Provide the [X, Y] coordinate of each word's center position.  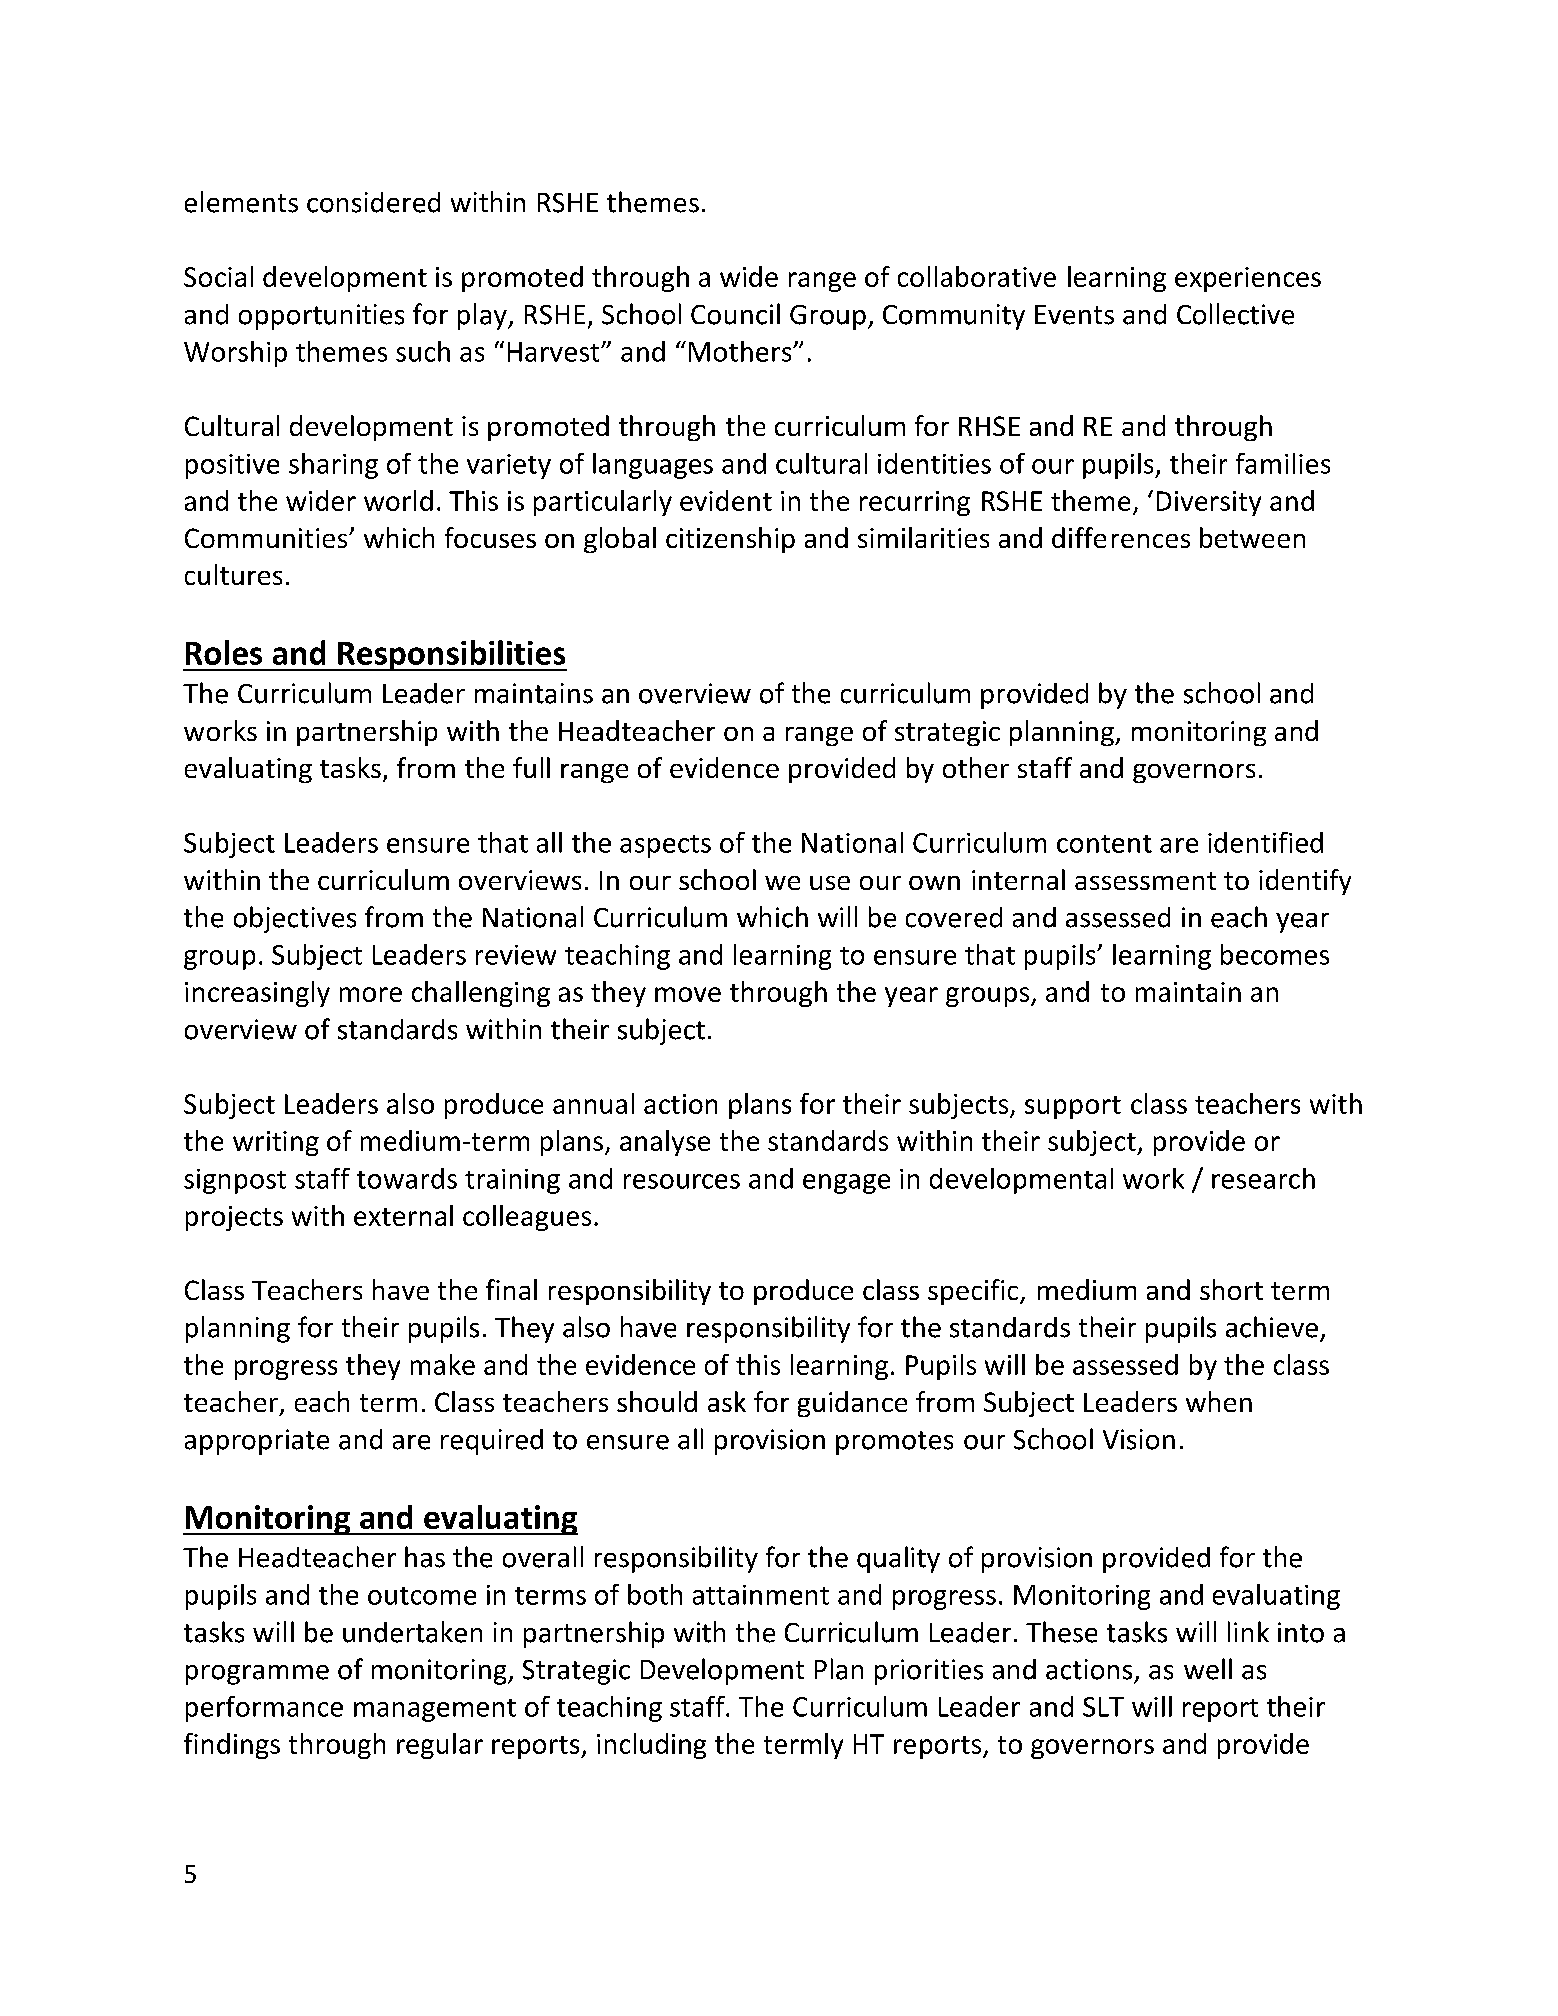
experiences [1248, 279]
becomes [1275, 954]
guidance [852, 1404]
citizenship [730, 540]
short [1231, 1289]
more [371, 994]
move [688, 994]
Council [735, 314]
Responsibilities [451, 655]
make [443, 1364]
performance [264, 1709]
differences [1121, 537]
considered [373, 202]
